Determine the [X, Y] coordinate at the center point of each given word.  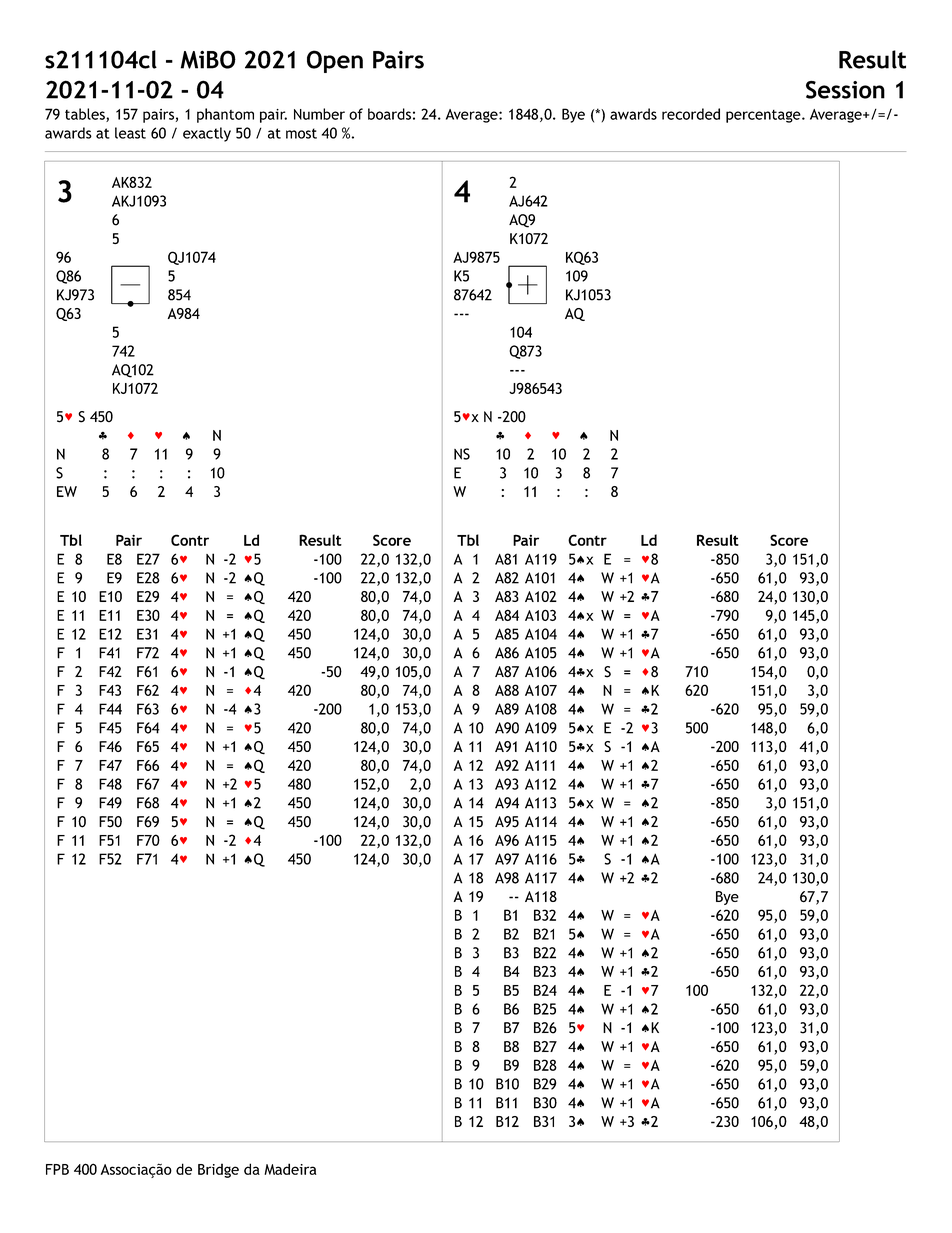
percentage [764, 116]
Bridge [218, 1170]
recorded [691, 114]
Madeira [290, 1169]
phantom [225, 115]
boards [389, 114]
